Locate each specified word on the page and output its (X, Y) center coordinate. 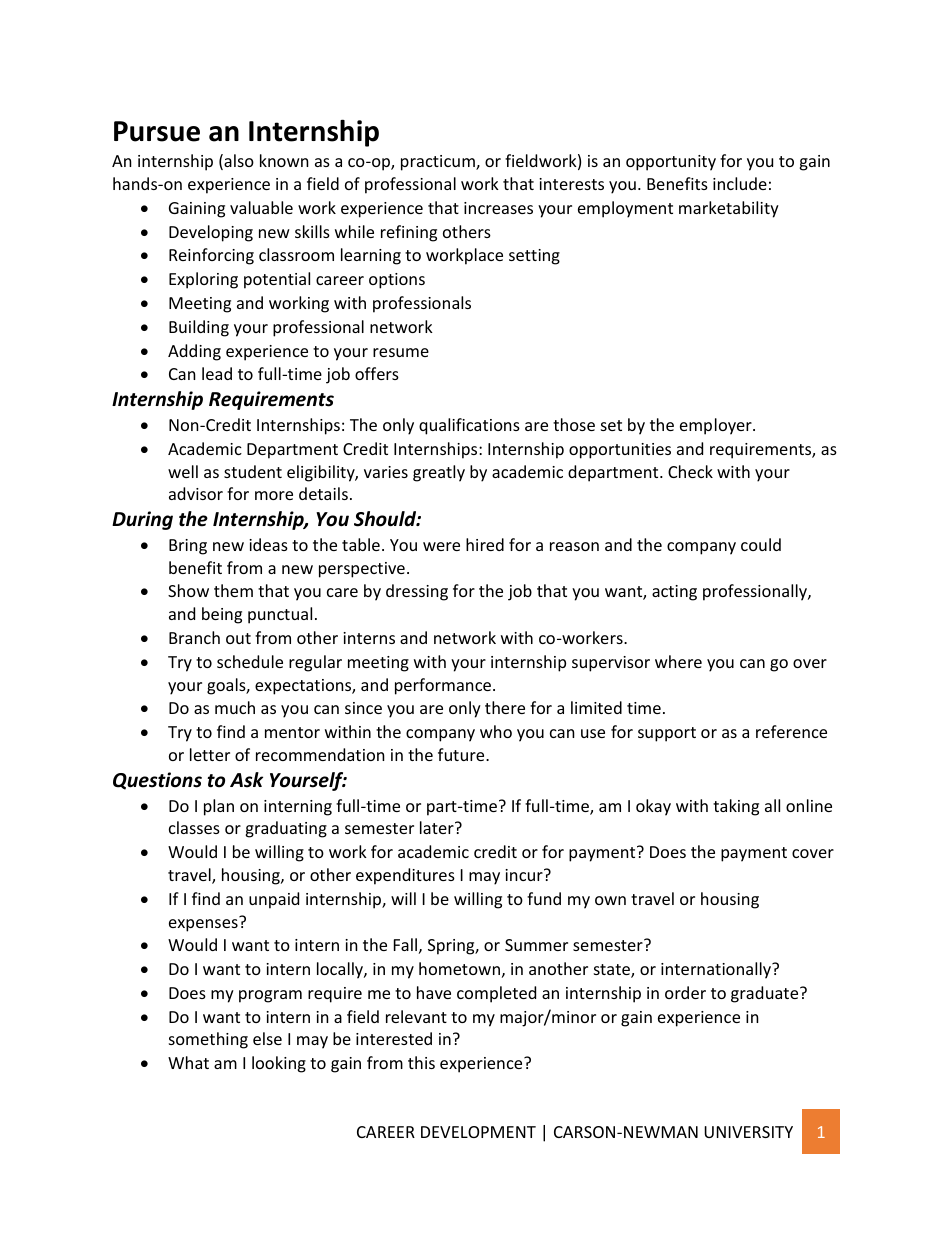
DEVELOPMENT (478, 1132)
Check (690, 471)
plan (219, 807)
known (284, 160)
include (740, 183)
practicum (439, 163)
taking (736, 807)
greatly (439, 473)
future (462, 754)
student (253, 471)
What (188, 1062)
